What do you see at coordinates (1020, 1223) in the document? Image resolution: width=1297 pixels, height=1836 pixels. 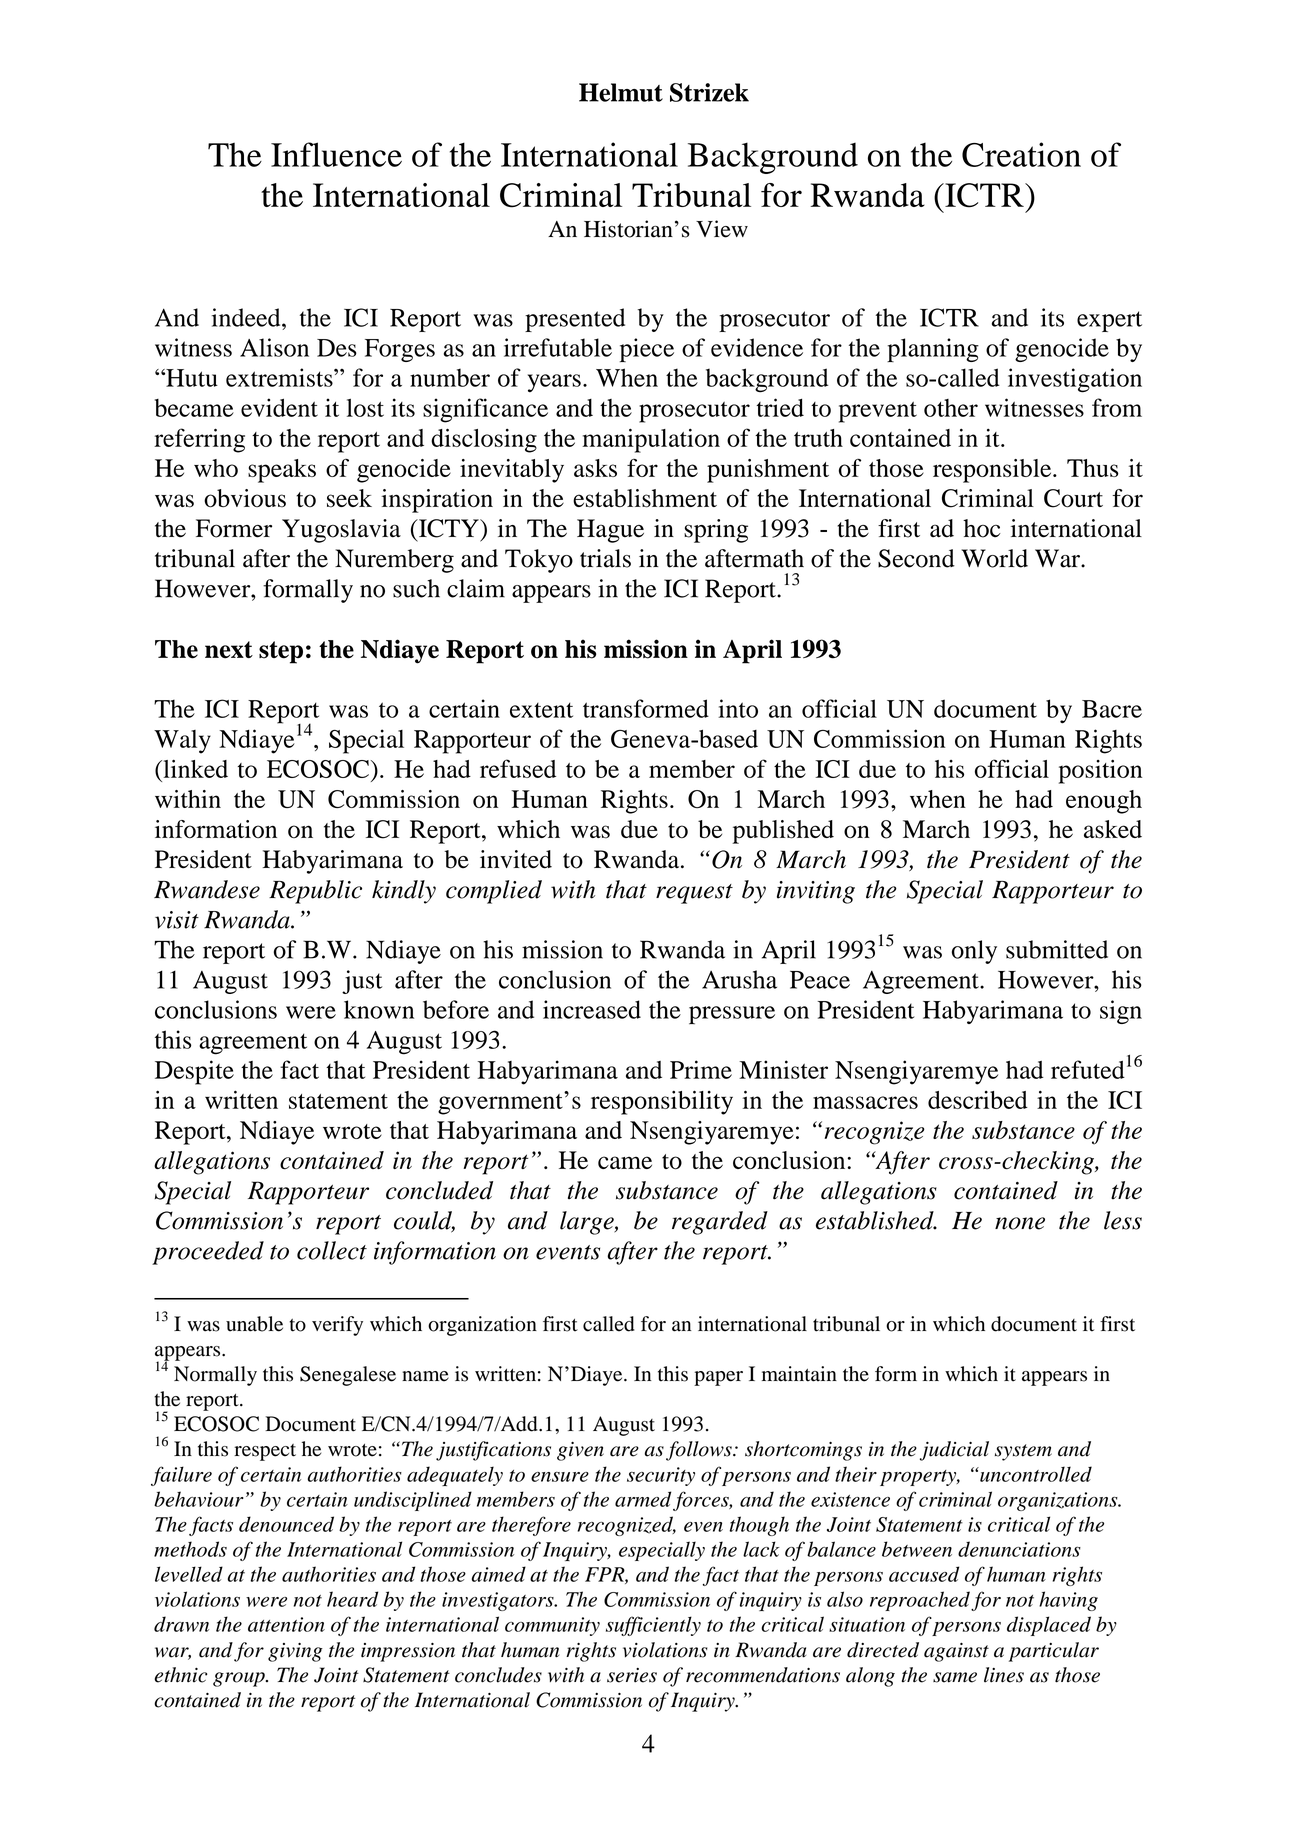 I see `none` at bounding box center [1020, 1223].
